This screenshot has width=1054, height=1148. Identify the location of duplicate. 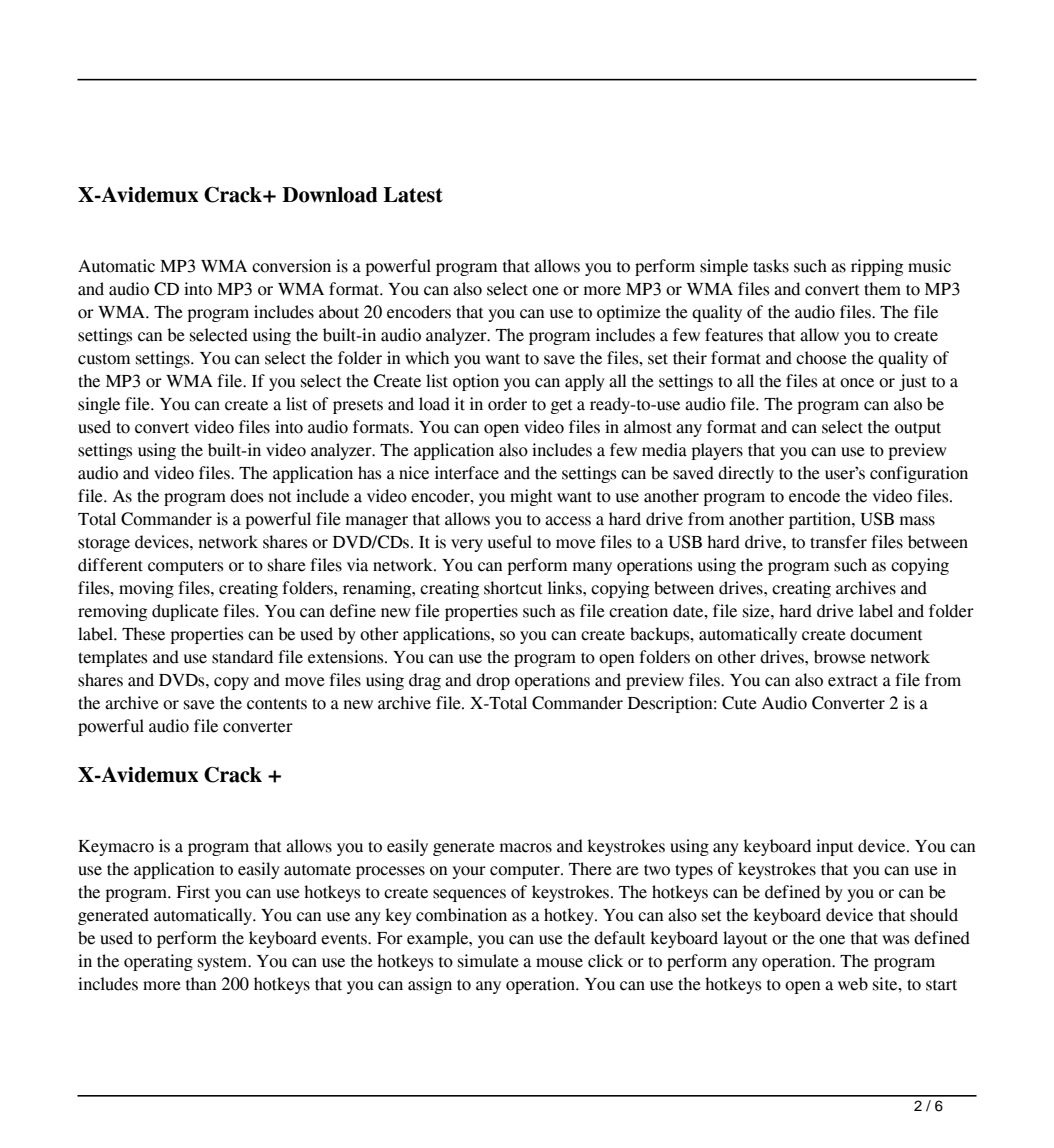
(185, 612).
